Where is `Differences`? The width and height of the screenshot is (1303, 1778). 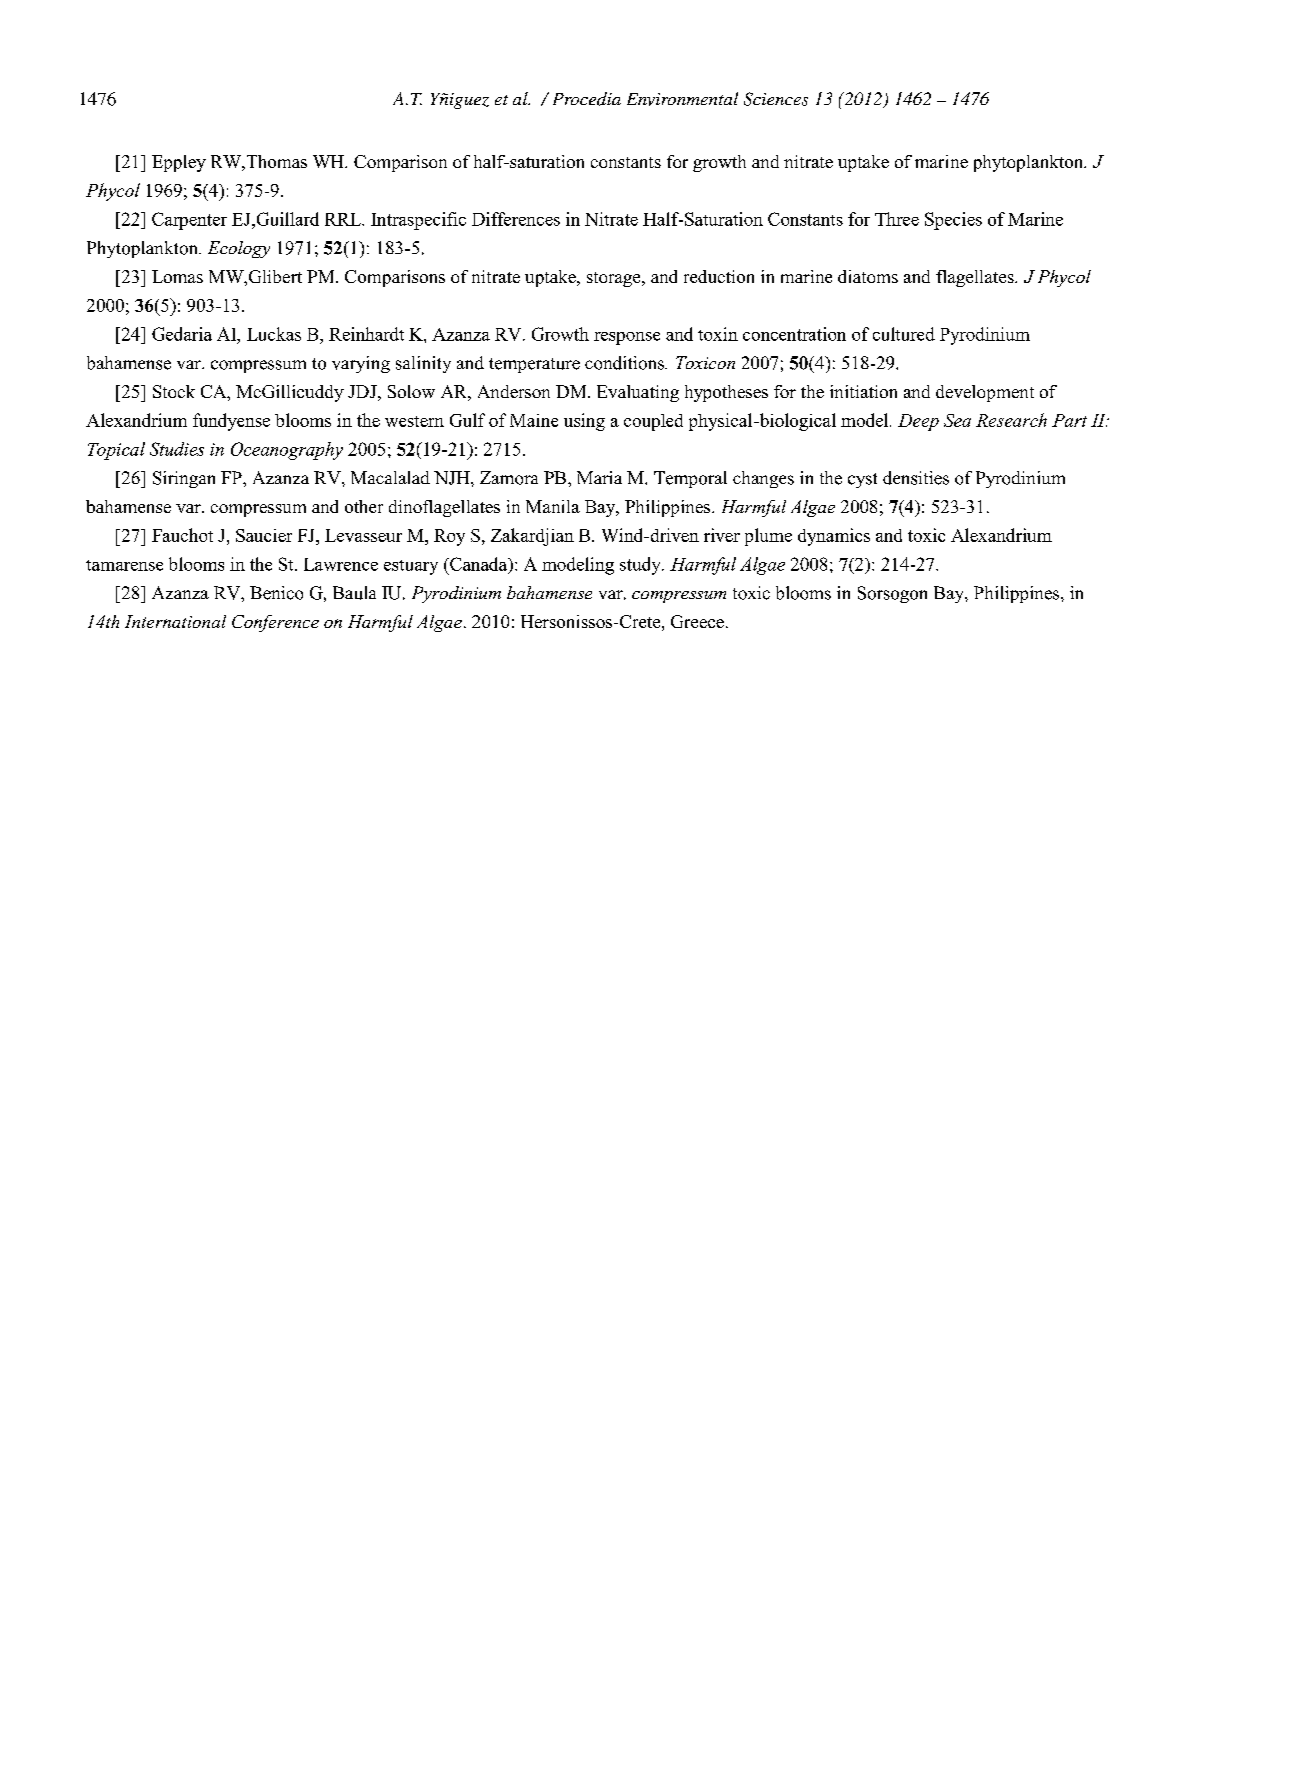
Differences is located at coordinates (516, 219).
